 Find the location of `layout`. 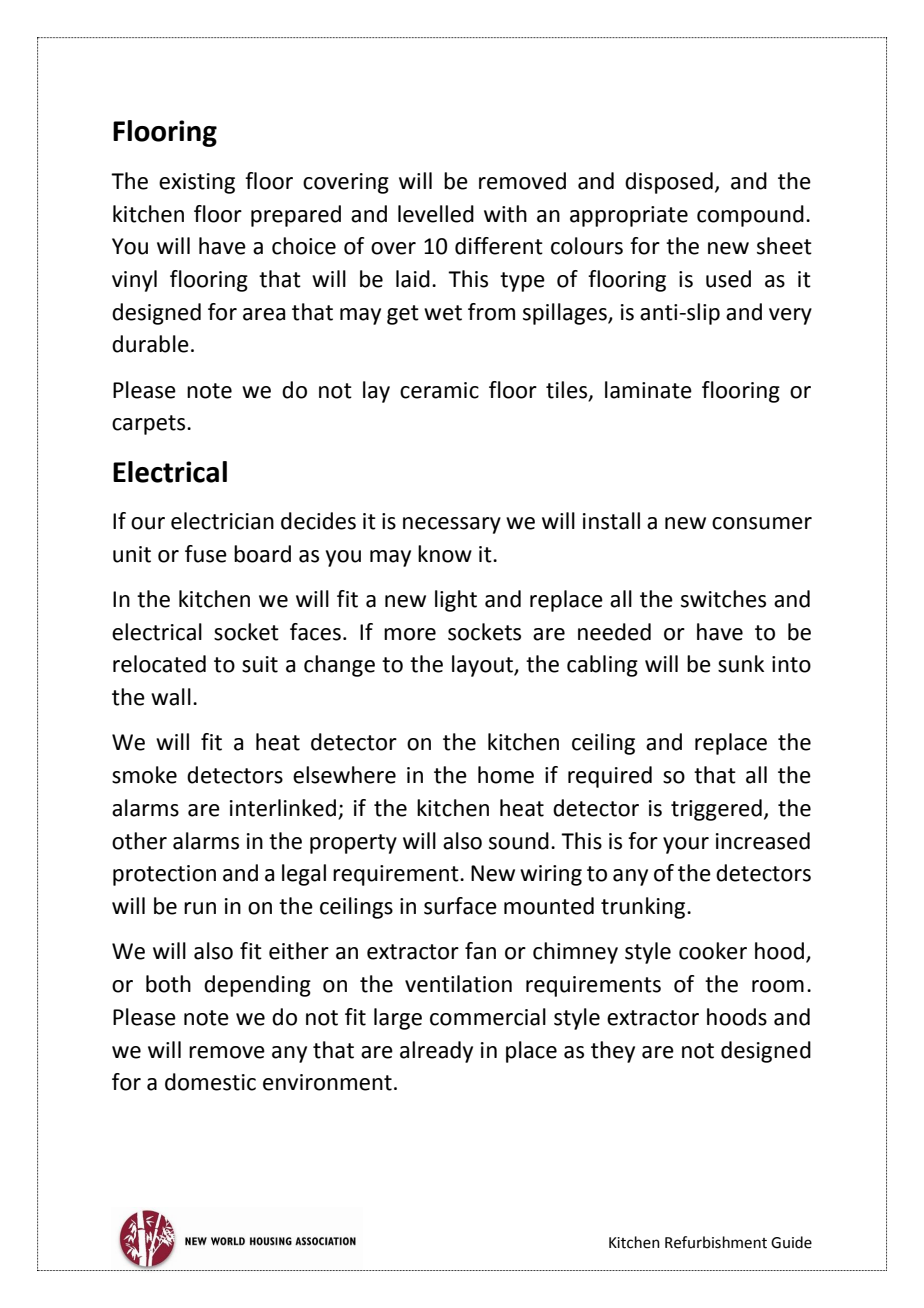

layout is located at coordinates (483, 666).
